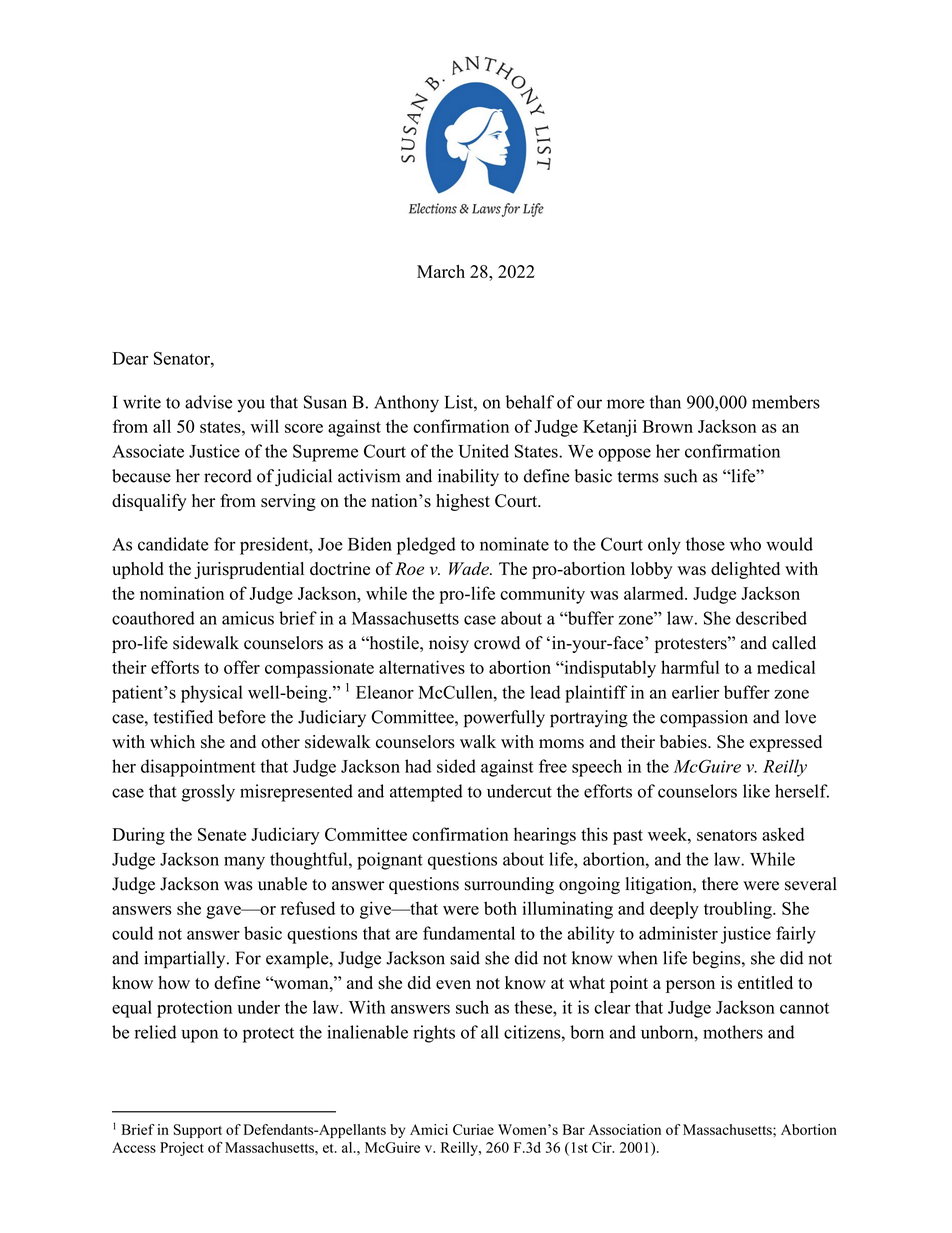 This image has width=952, height=1233. I want to click on delighted, so click(745, 570).
